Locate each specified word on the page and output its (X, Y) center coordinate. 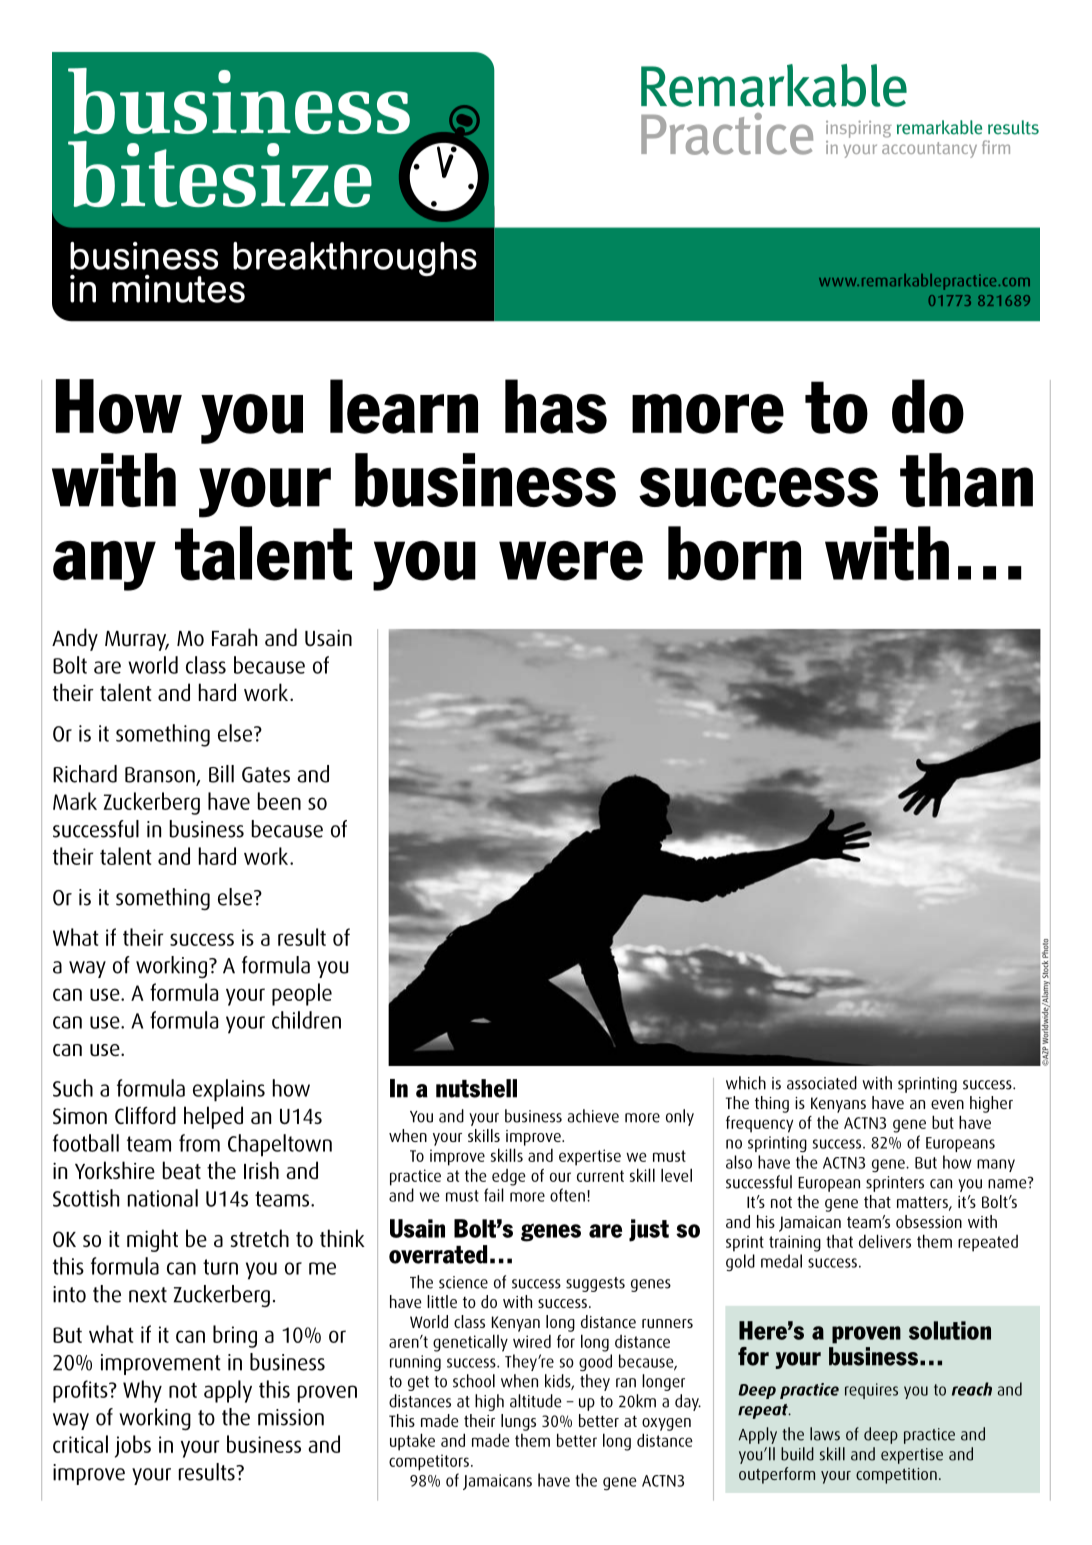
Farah (234, 637)
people (302, 994)
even (947, 1104)
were (571, 561)
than (966, 480)
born (734, 553)
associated (822, 1083)
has (556, 406)
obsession (929, 1221)
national (163, 1198)
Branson (161, 776)
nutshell (476, 1088)
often (567, 1195)
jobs (133, 1446)
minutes (178, 289)
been (279, 801)
